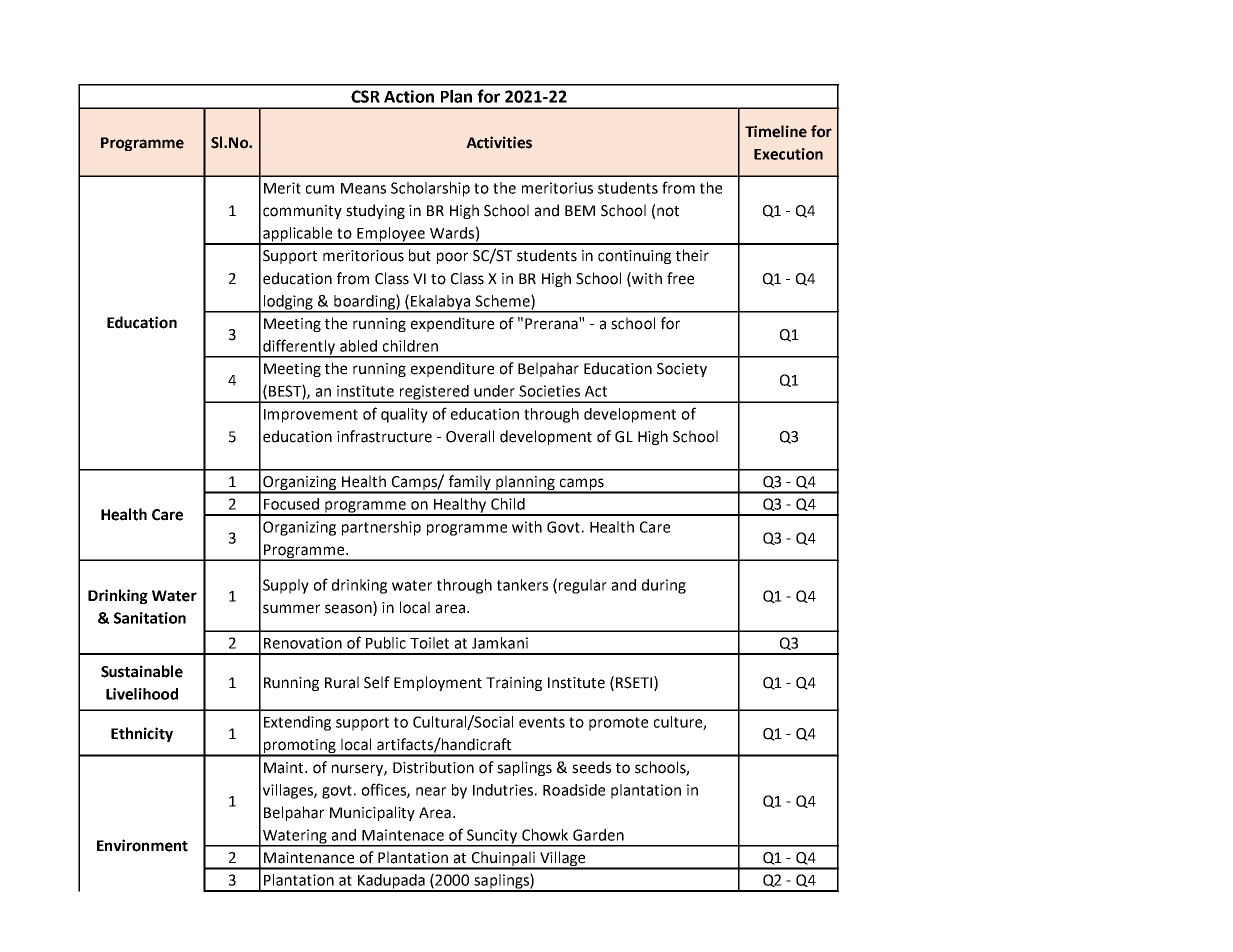 The image size is (1233, 952). I want to click on Activities, so click(499, 142).
